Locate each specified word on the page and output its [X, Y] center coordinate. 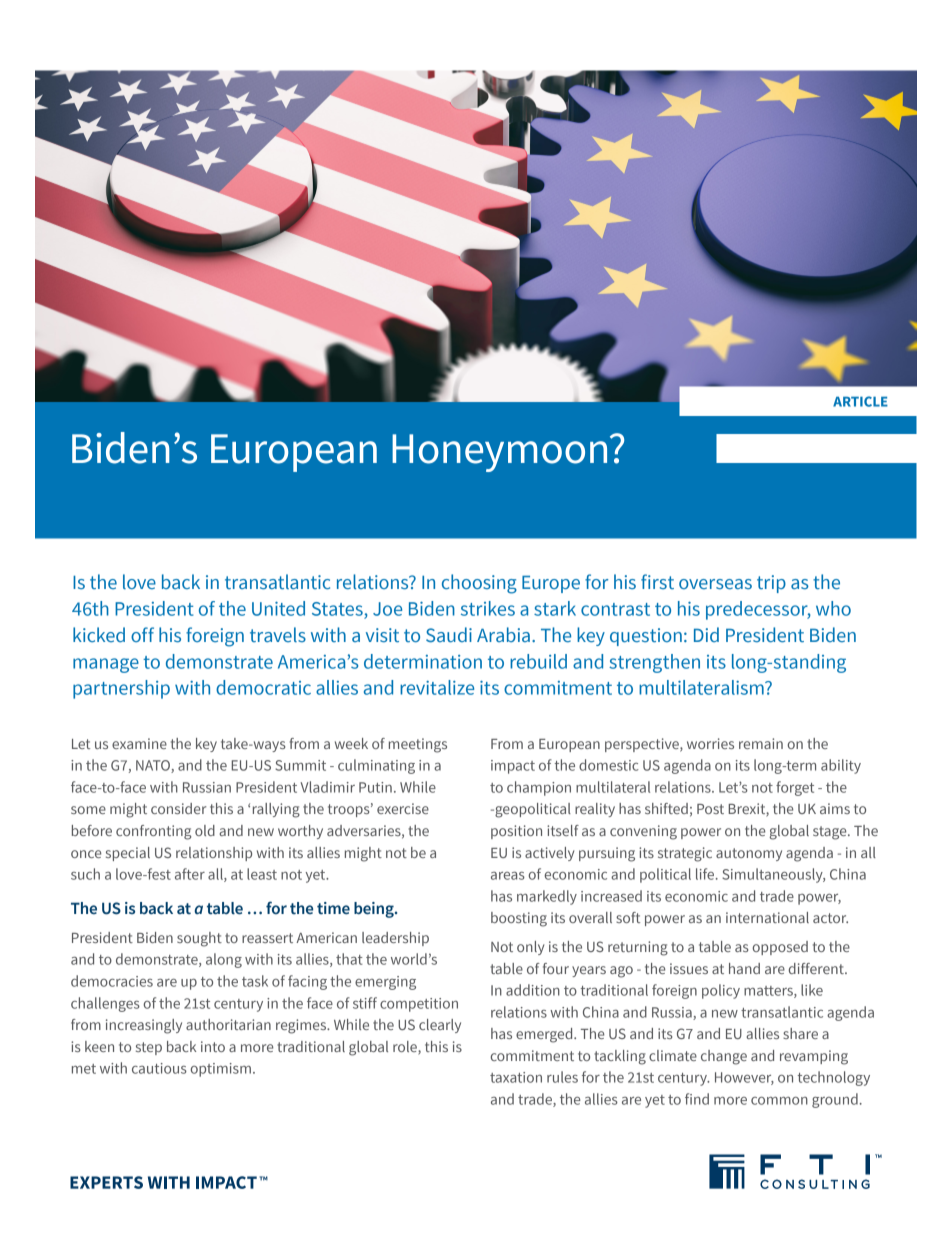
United [278, 608]
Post [710, 809]
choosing [479, 584]
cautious [159, 1068]
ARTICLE [860, 401]
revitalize [437, 687]
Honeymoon [499, 453]
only [530, 948]
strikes [488, 608]
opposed [780, 948]
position [516, 832]
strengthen [654, 663]
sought [199, 939]
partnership [121, 689]
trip [771, 584]
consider [178, 808]
